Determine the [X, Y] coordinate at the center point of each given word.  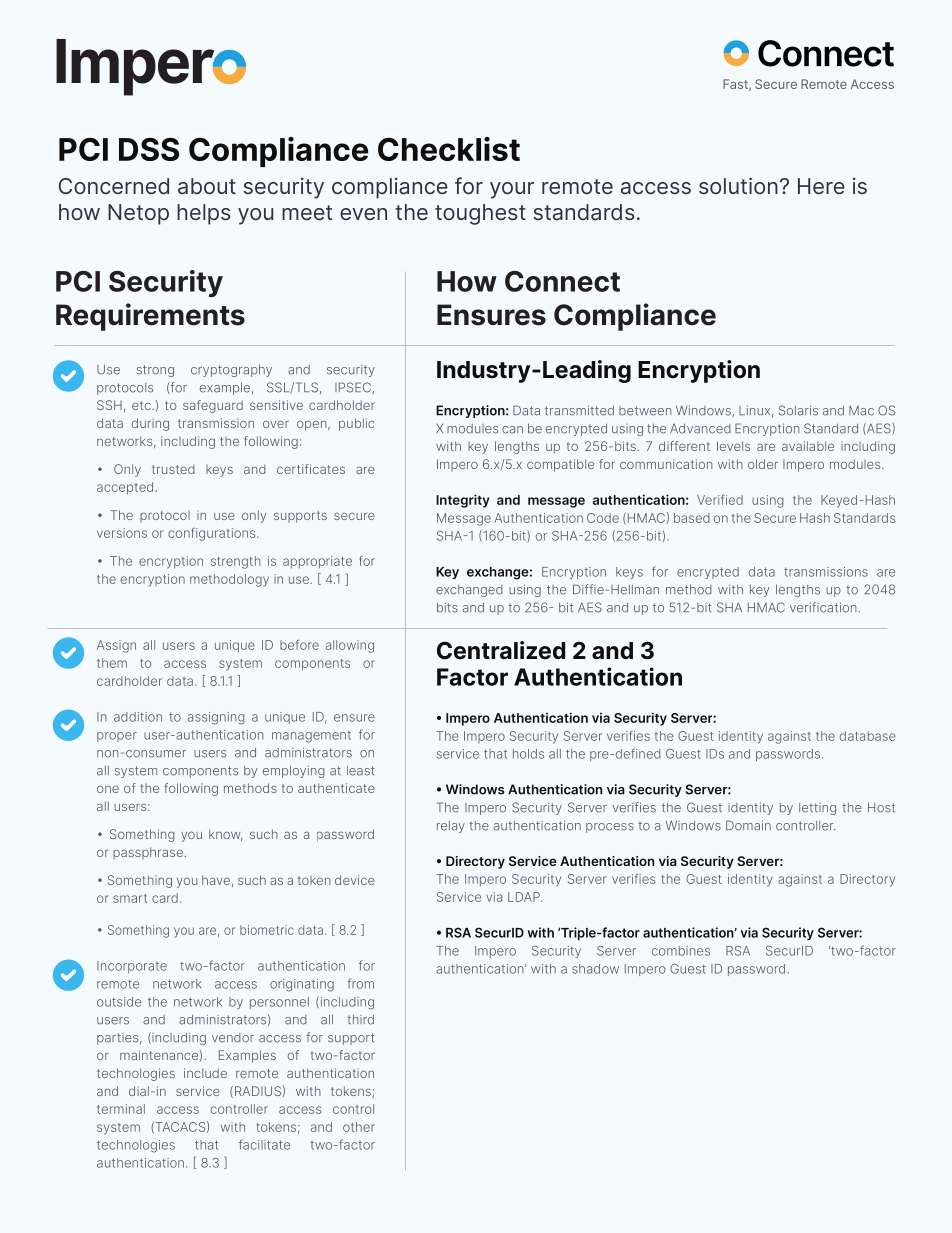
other [359, 1127]
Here [821, 186]
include [205, 1073]
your [512, 190]
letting [817, 809]
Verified [720, 500]
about [207, 186]
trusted [173, 469]
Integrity [463, 501]
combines [681, 951]
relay [451, 827]
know [226, 835]
